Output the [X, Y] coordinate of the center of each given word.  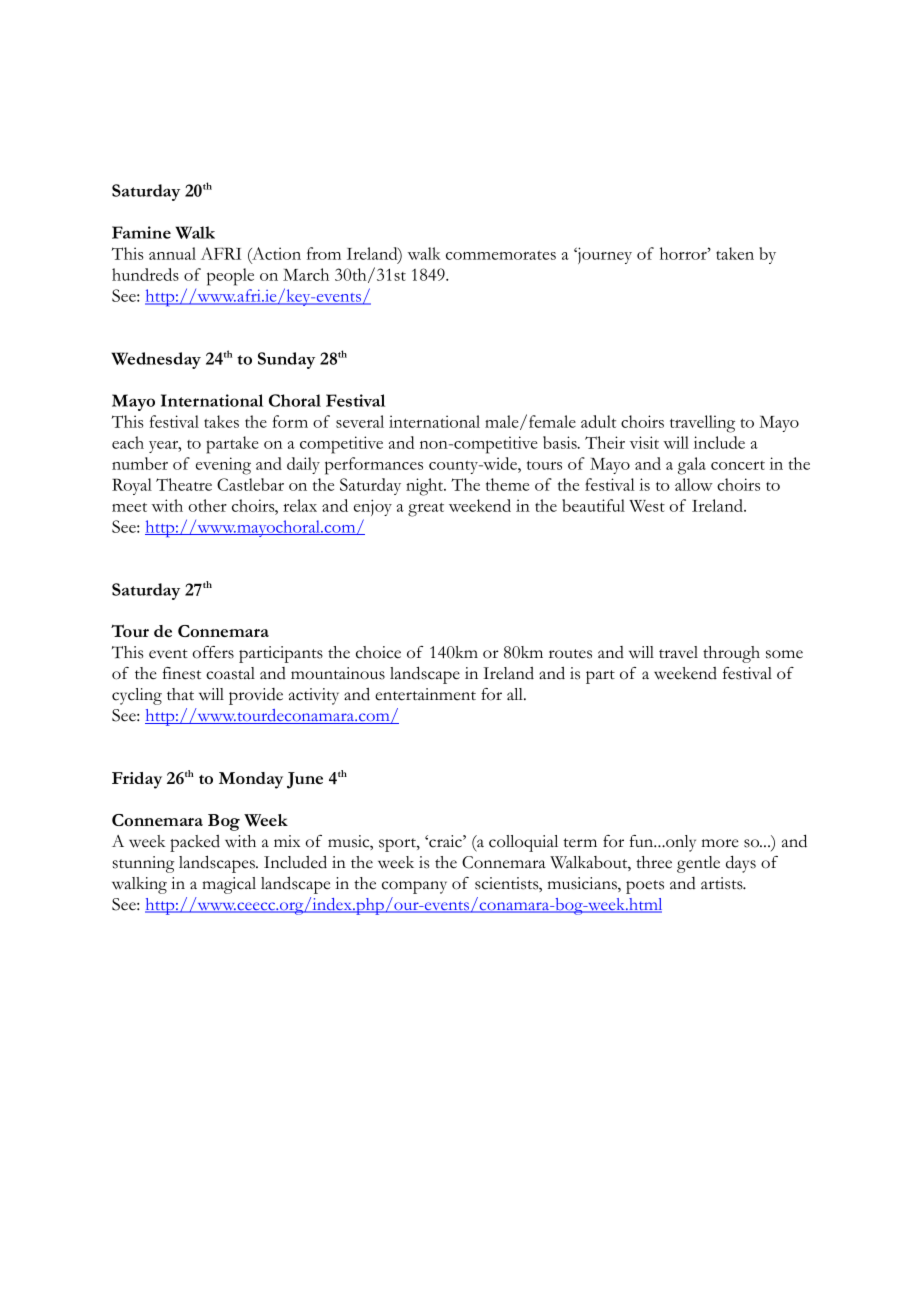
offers [213, 652]
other [208, 505]
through [731, 654]
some [784, 654]
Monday [251, 780]
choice [378, 652]
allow [694, 484]
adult [598, 421]
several [360, 421]
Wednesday [156, 360]
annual [172, 253]
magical [229, 885]
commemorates [501, 255]
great [426, 509]
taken [735, 253]
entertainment [425, 694]
